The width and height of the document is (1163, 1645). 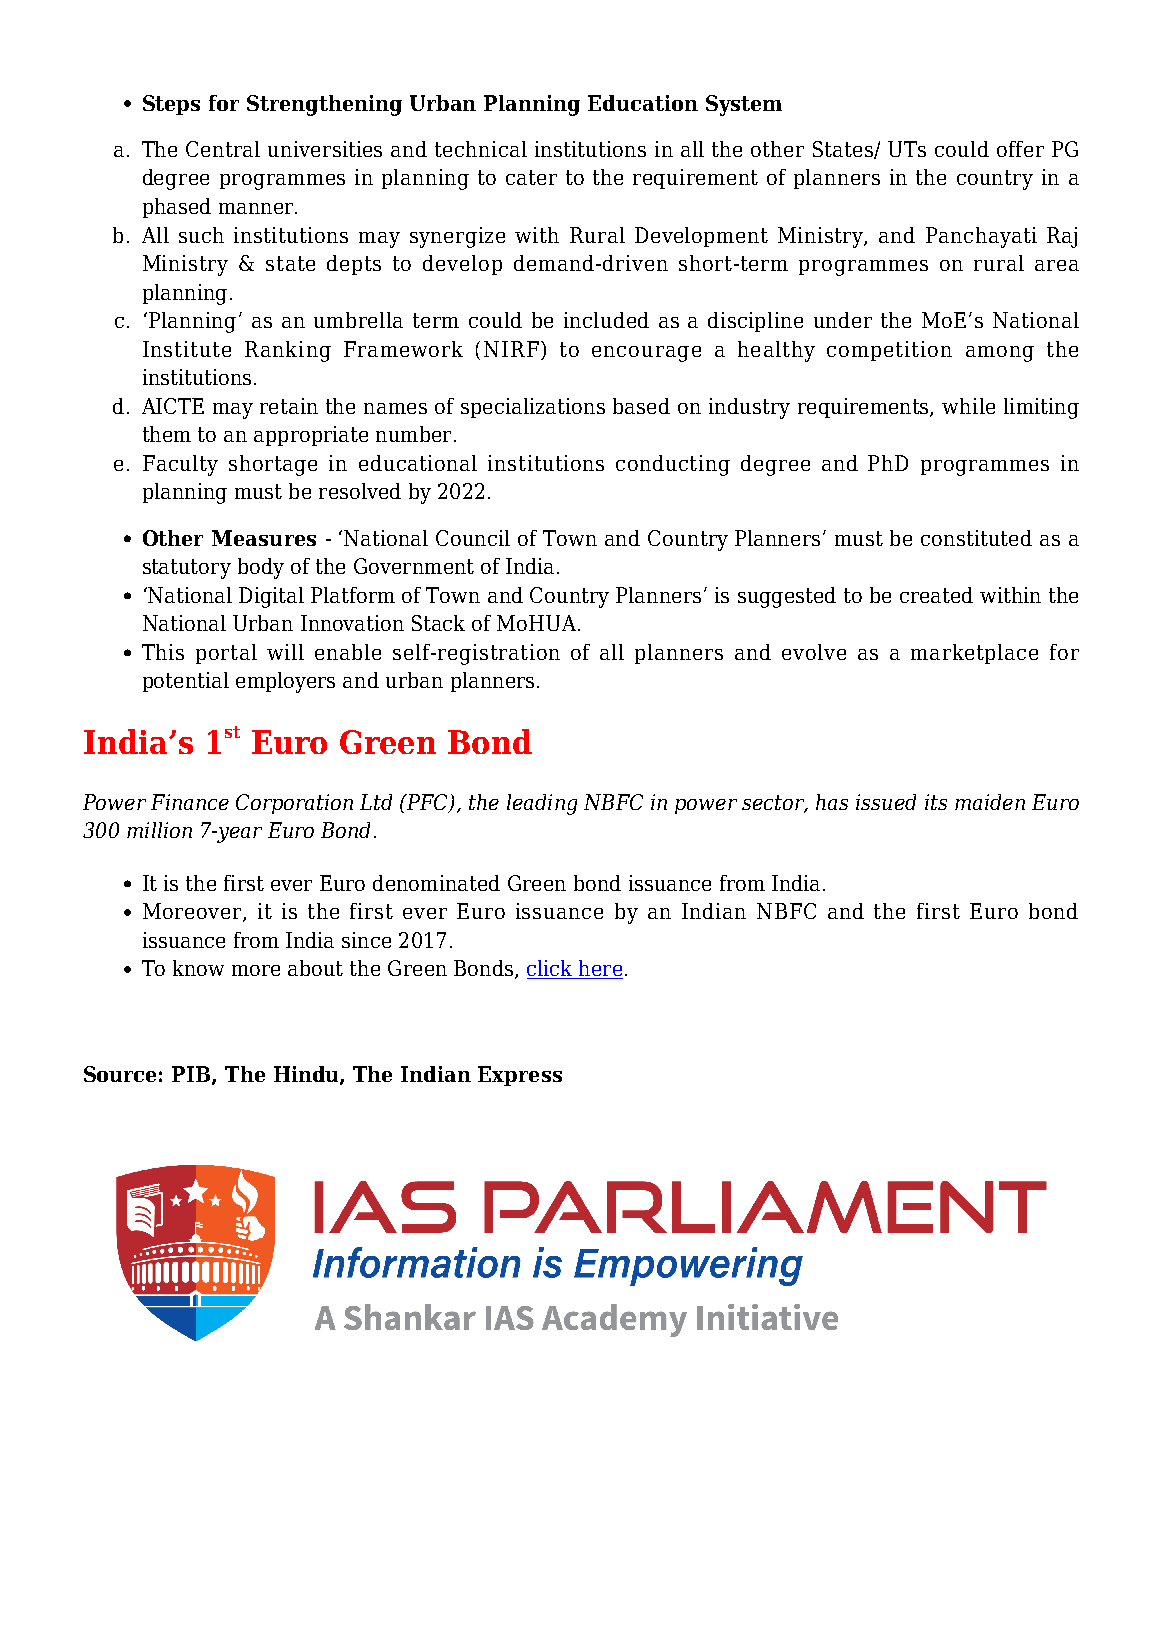 I want to click on among, so click(x=1000, y=354).
